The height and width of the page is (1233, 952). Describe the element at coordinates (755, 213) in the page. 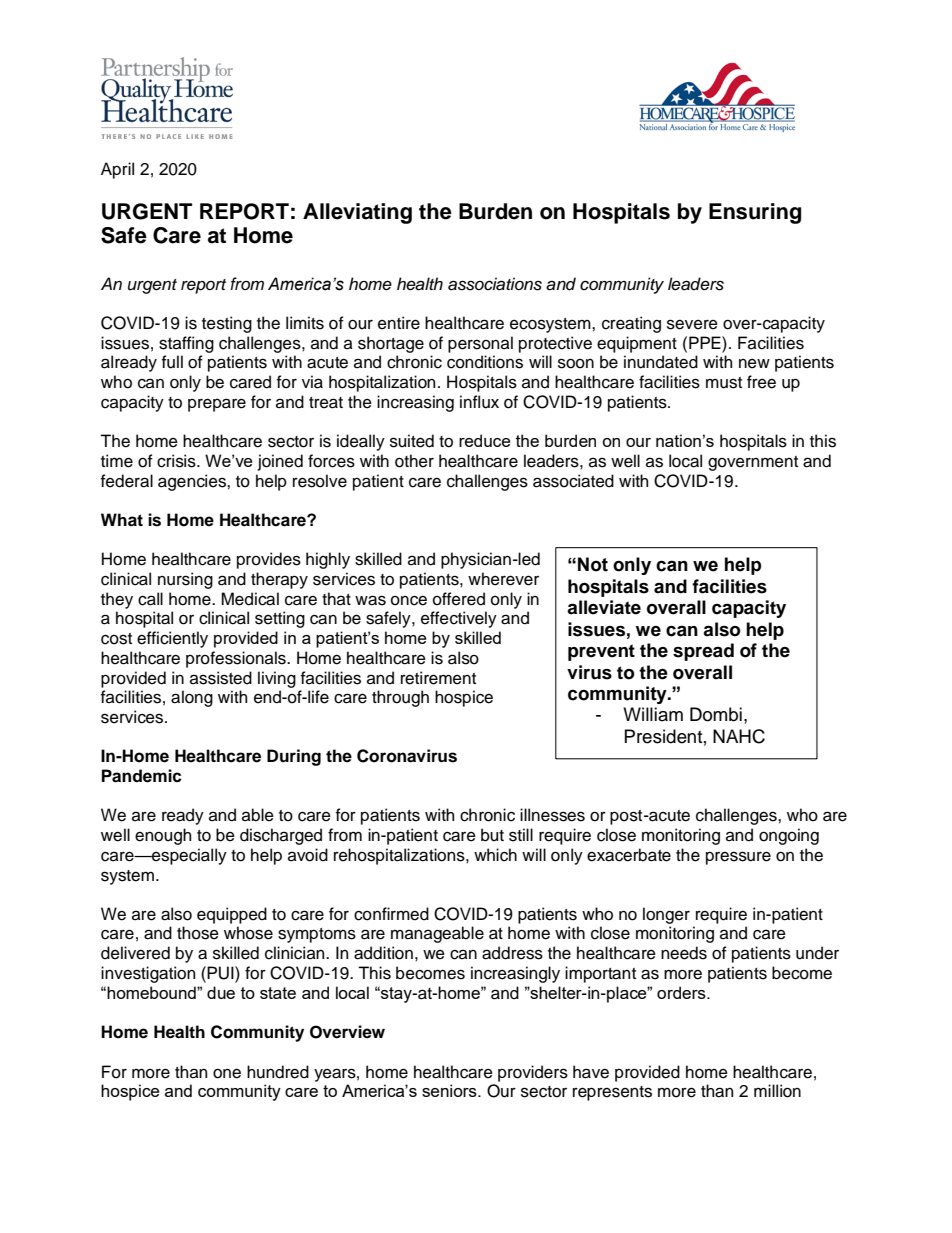

I see `Ensuring` at that location.
